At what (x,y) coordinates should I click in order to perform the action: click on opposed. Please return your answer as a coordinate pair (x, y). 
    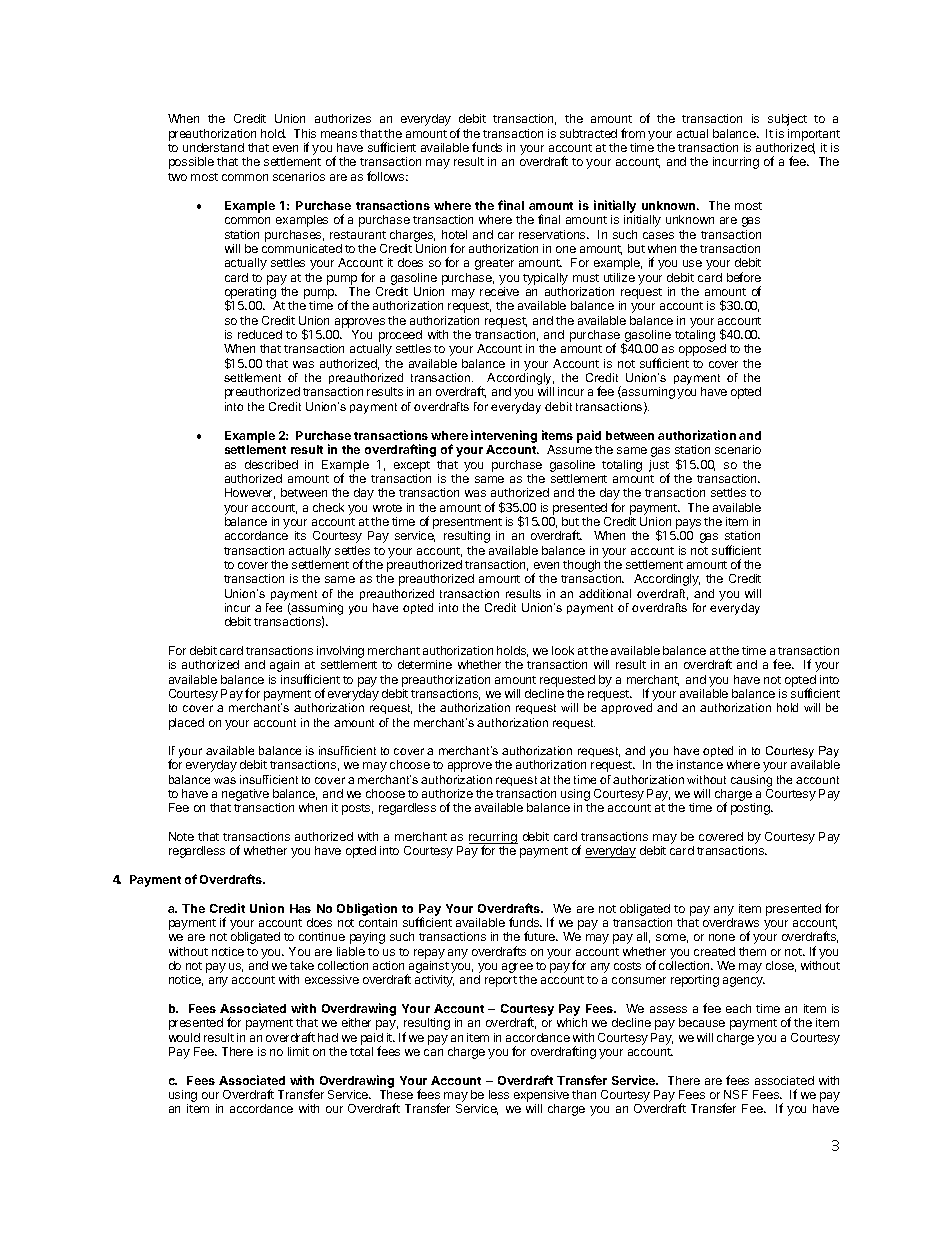
    Looking at the image, I should click on (702, 350).
